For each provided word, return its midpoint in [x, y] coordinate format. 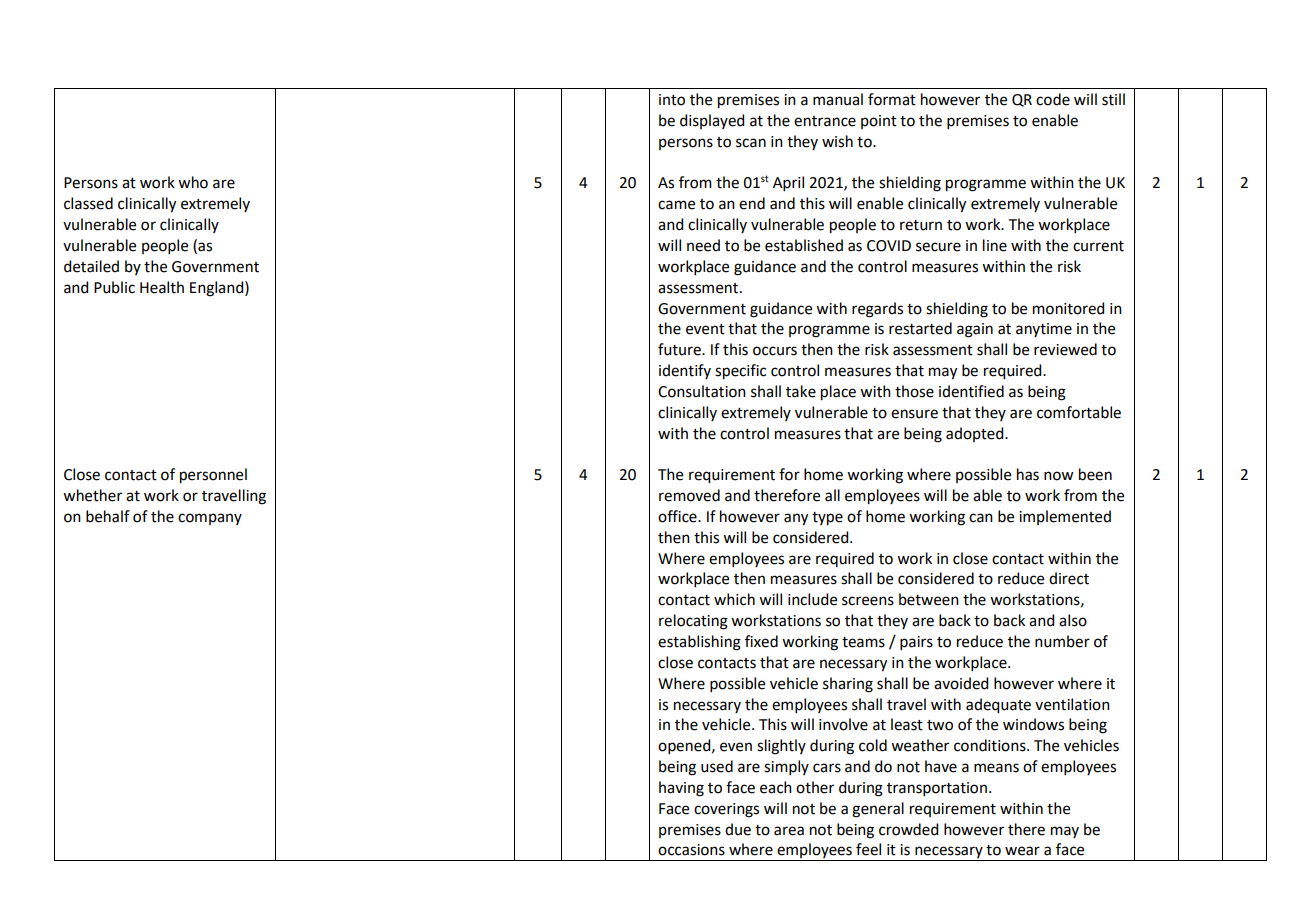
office [678, 516]
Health [162, 287]
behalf [108, 516]
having [681, 789]
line [995, 245]
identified [971, 391]
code [1053, 99]
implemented [1065, 517]
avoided [961, 683]
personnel [213, 476]
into [672, 100]
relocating [693, 622]
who [193, 182]
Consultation [702, 391]
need [703, 245]
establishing [699, 643]
